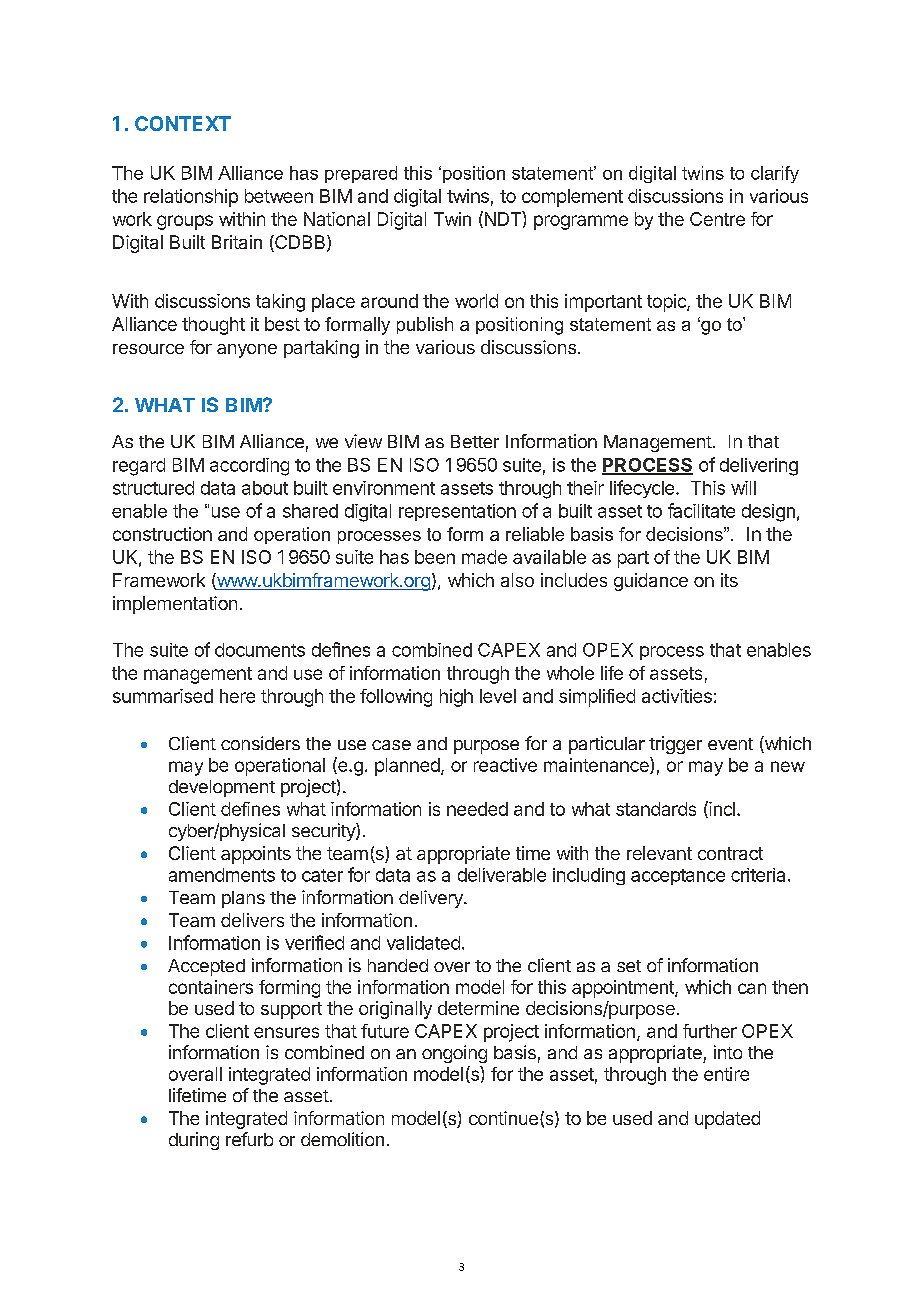  What do you see at coordinates (361, 174) in the screenshot?
I see `prepared` at bounding box center [361, 174].
